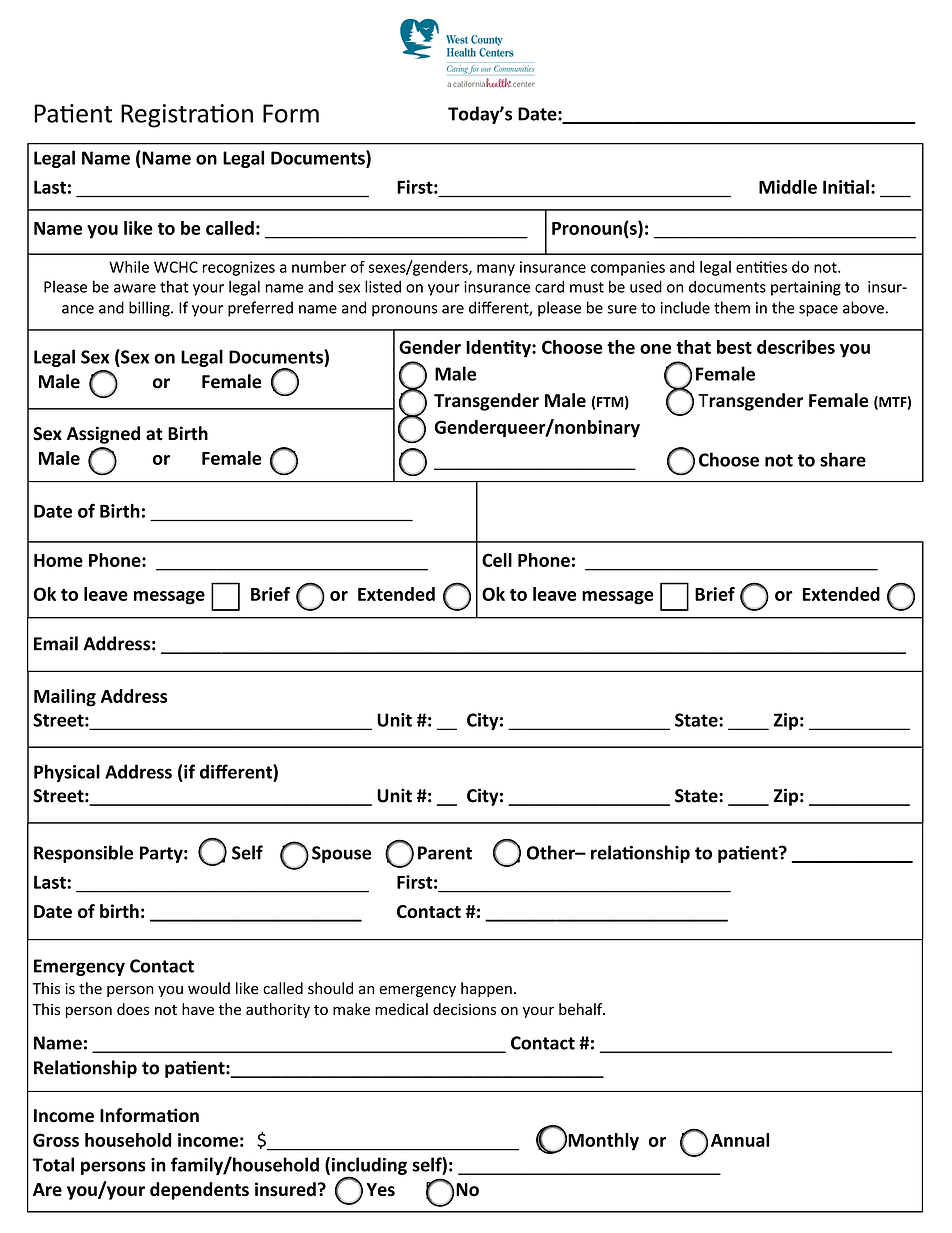 This image has height=1233, width=952. Describe the element at coordinates (445, 853) in the image. I see `Parent` at that location.
